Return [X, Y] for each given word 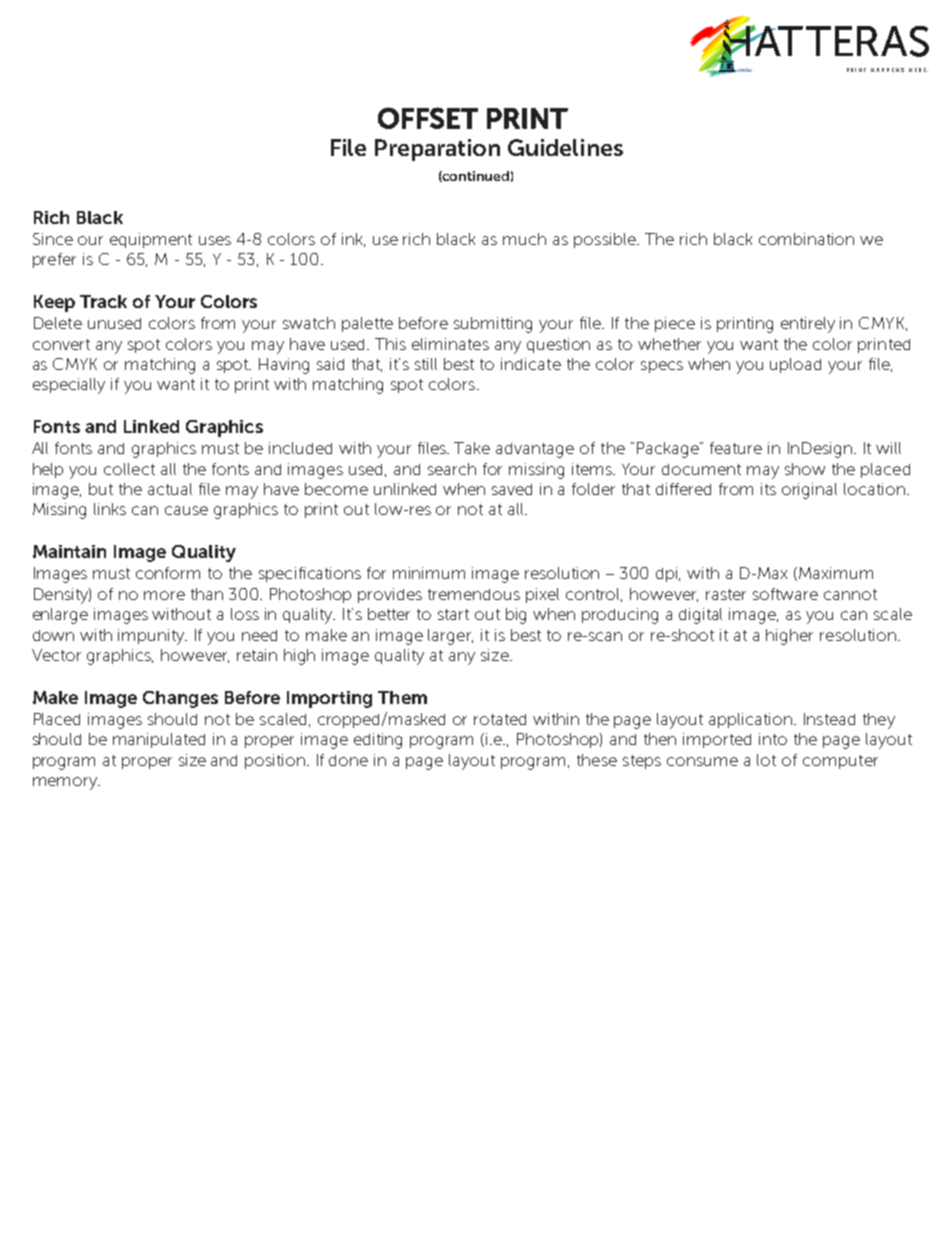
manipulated [159, 740]
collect [129, 469]
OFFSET [428, 118]
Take [472, 448]
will [888, 448]
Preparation [437, 150]
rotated [500, 719]
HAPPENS [887, 70]
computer [840, 762]
